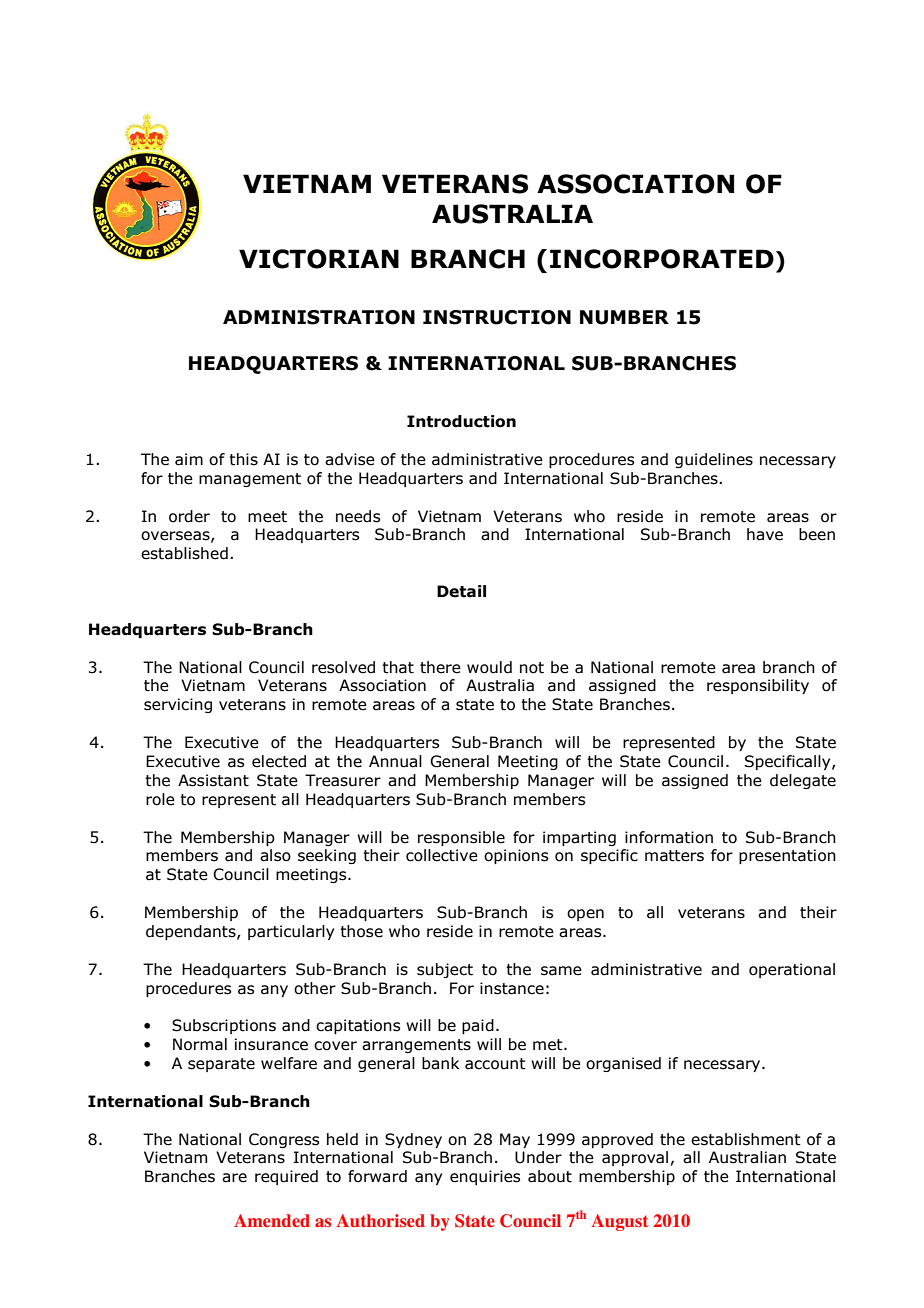 This image has width=924, height=1308. What do you see at coordinates (485, 1177) in the image?
I see `enquiries` at bounding box center [485, 1177].
